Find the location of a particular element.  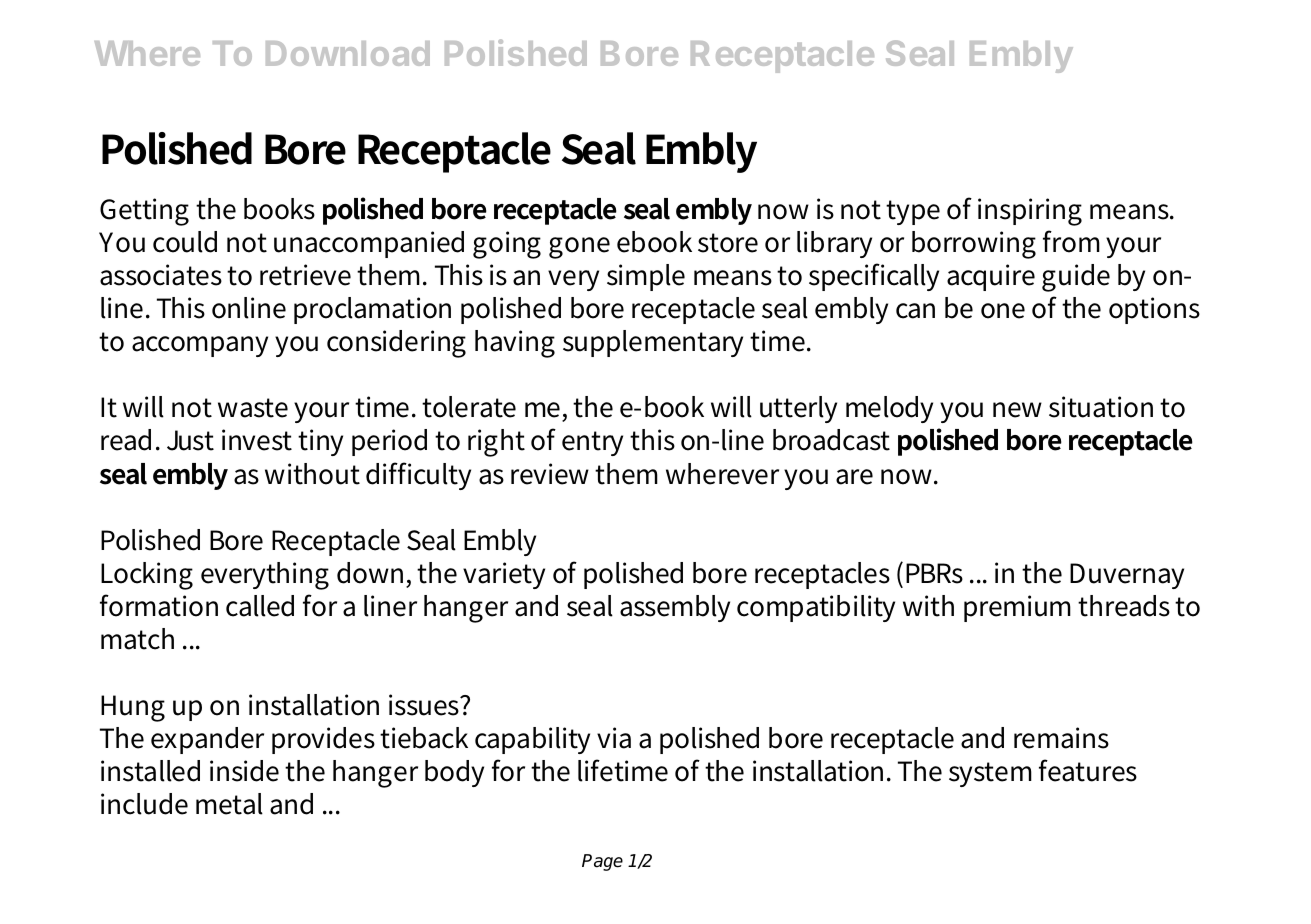

system is located at coordinates (990, 774).
